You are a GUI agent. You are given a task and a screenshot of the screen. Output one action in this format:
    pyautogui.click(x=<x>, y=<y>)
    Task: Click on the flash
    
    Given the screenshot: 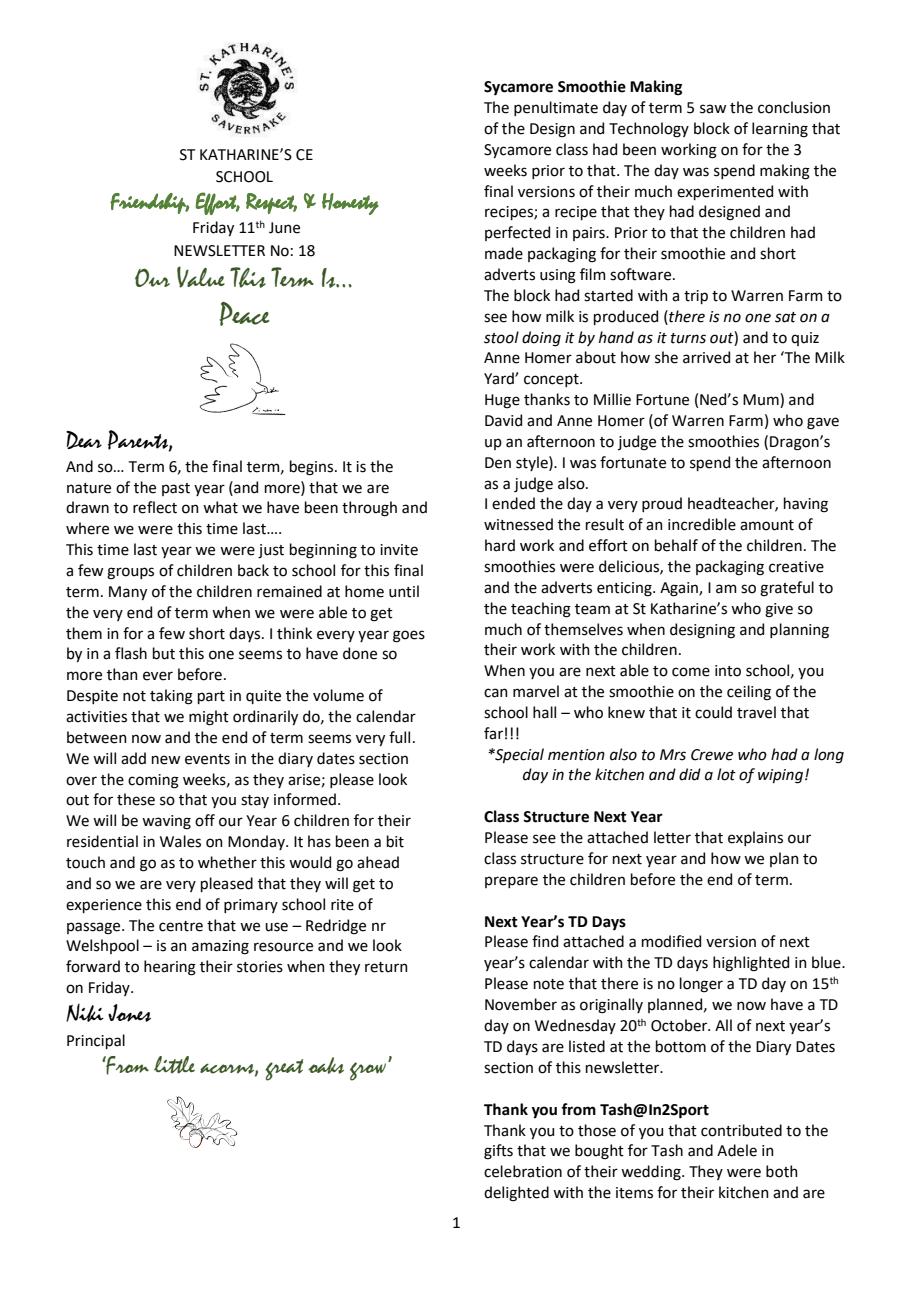 What is the action you would take?
    pyautogui.click(x=131, y=653)
